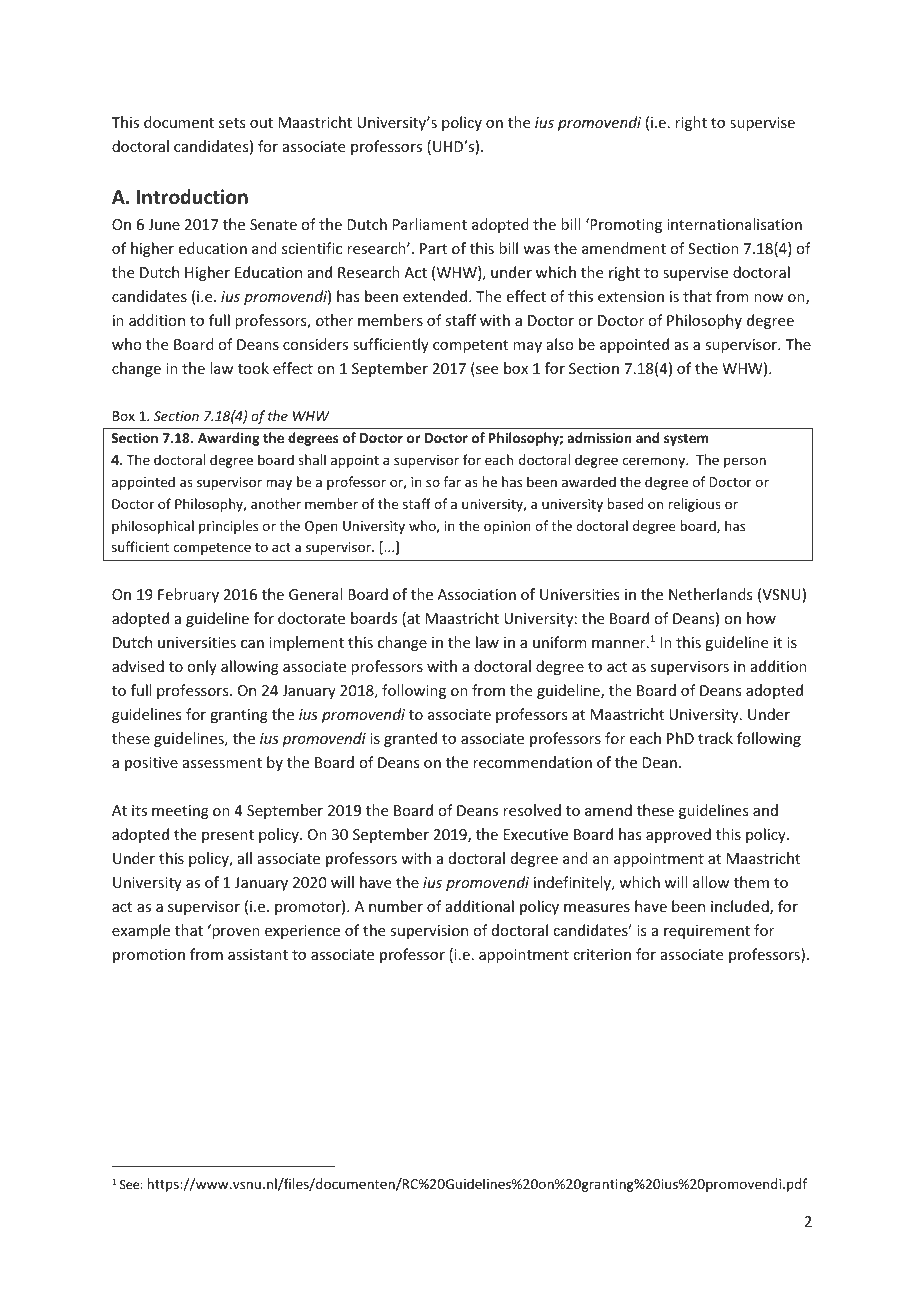  Describe the element at coordinates (430, 224) in the screenshot. I see `Parliament` at that location.
